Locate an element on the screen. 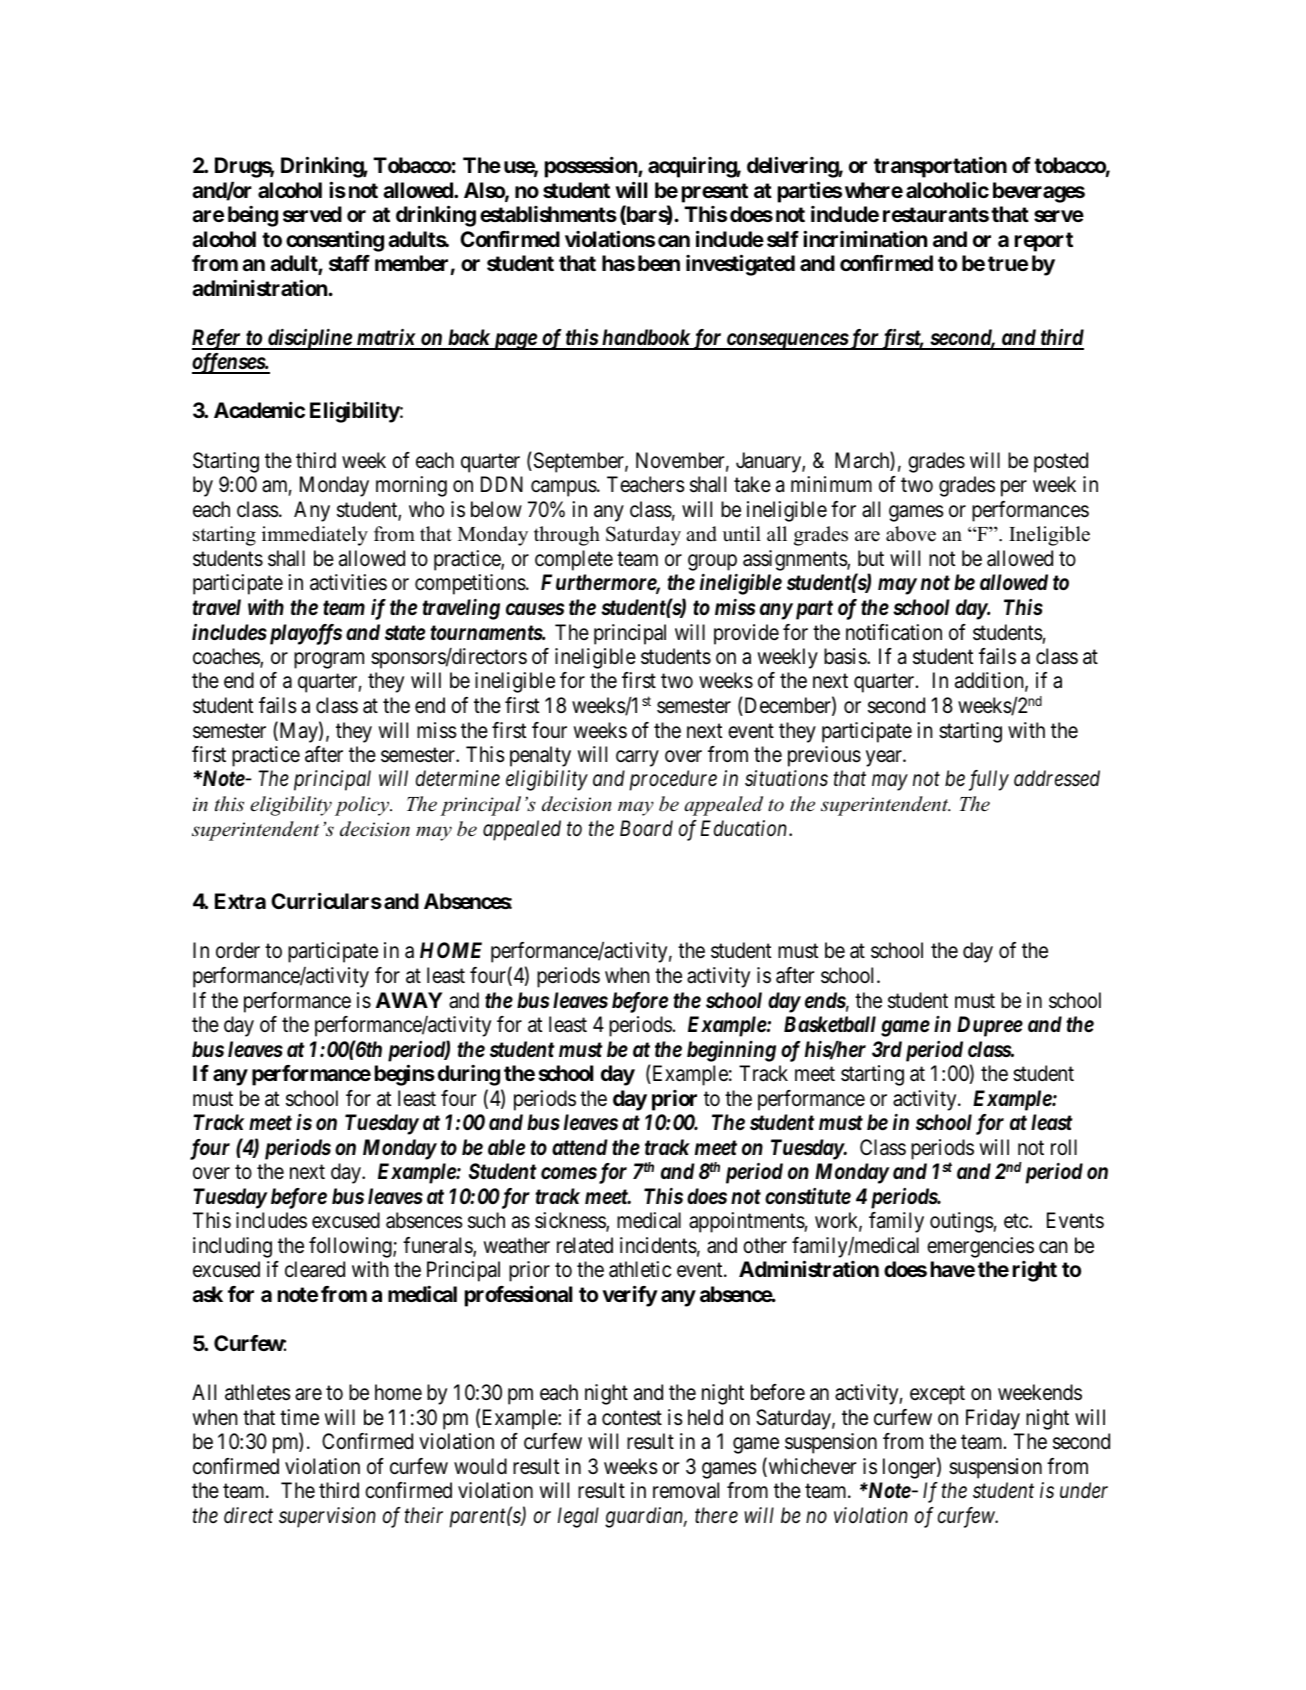  consenting is located at coordinates (335, 241).
